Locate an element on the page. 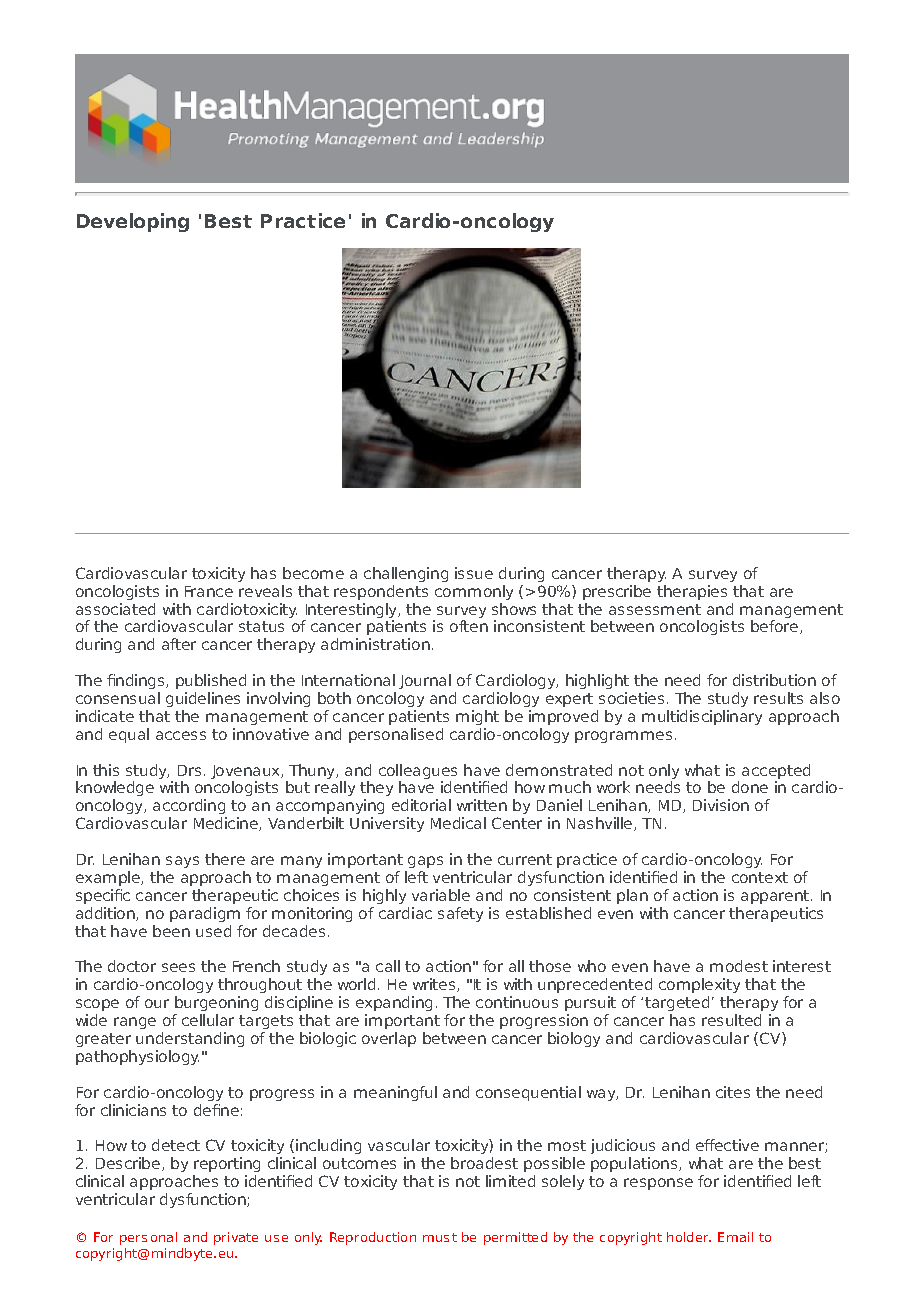 This image has height=1308, width=924. modest is located at coordinates (739, 966).
